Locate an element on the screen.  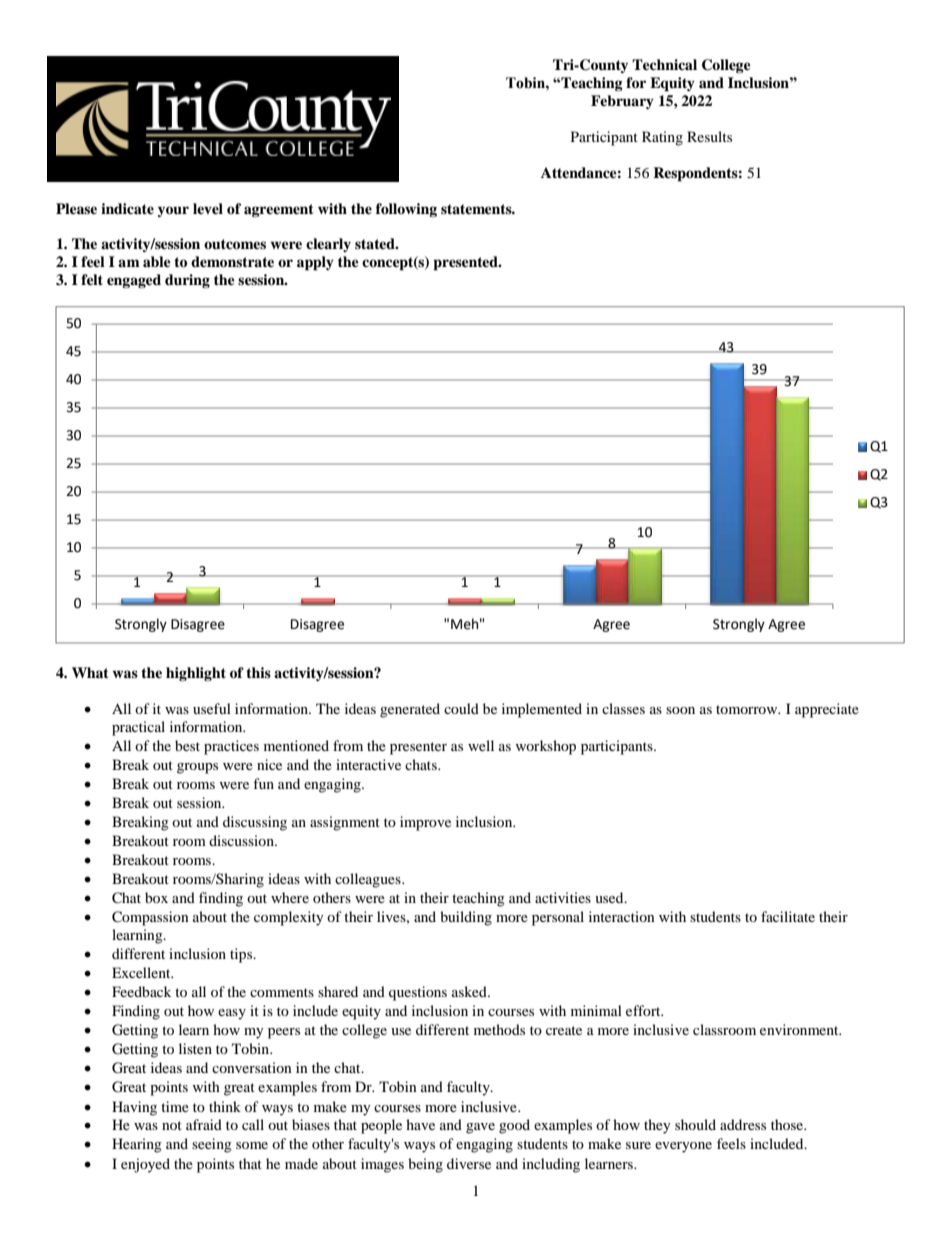
Results is located at coordinates (709, 136).
